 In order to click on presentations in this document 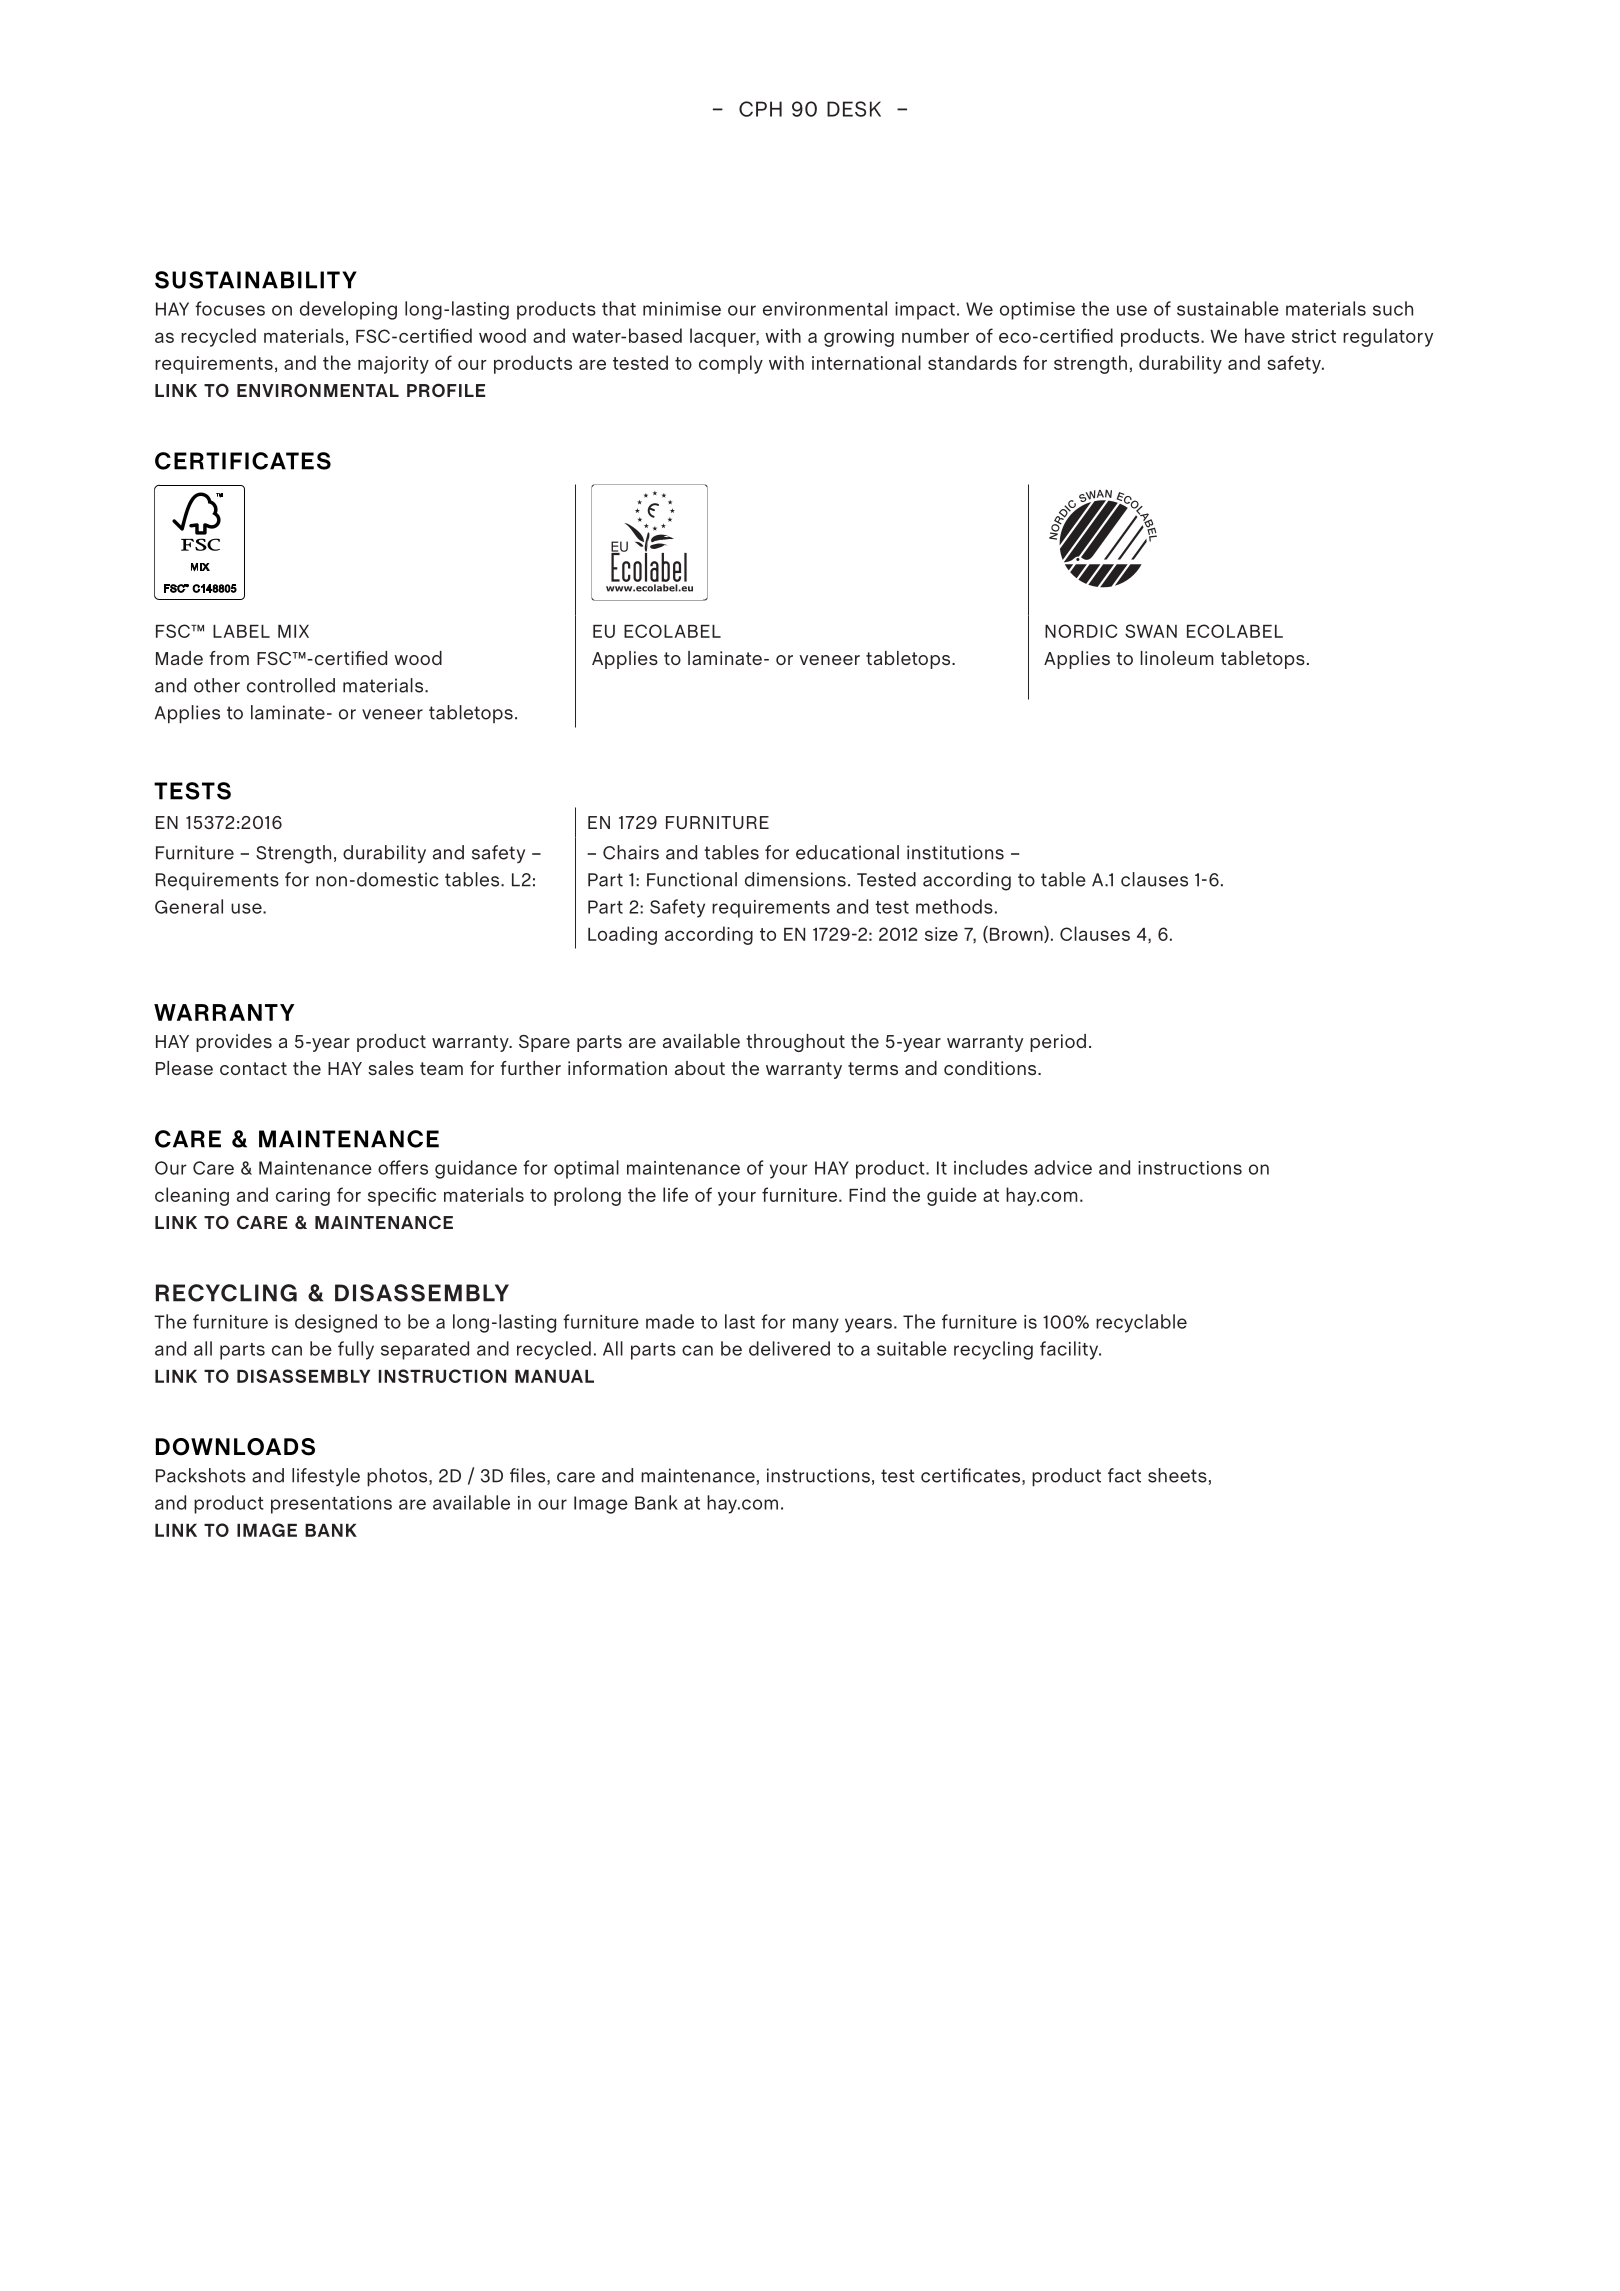, I will do `click(331, 1505)`.
